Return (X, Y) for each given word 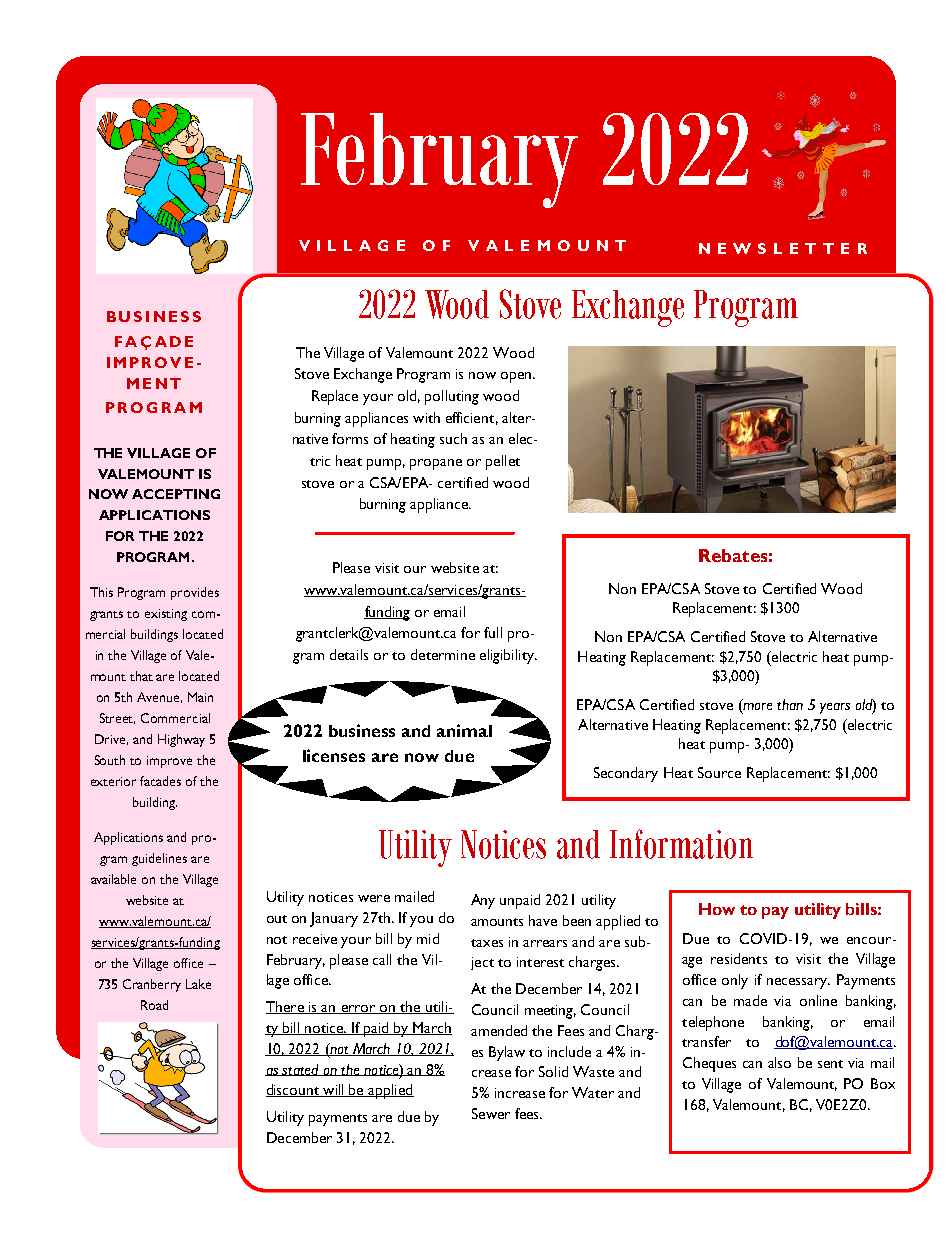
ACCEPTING (176, 494)
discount (294, 1090)
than (790, 704)
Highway (181, 740)
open (517, 377)
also (779, 1062)
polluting (452, 397)
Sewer (491, 1113)
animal (464, 730)
